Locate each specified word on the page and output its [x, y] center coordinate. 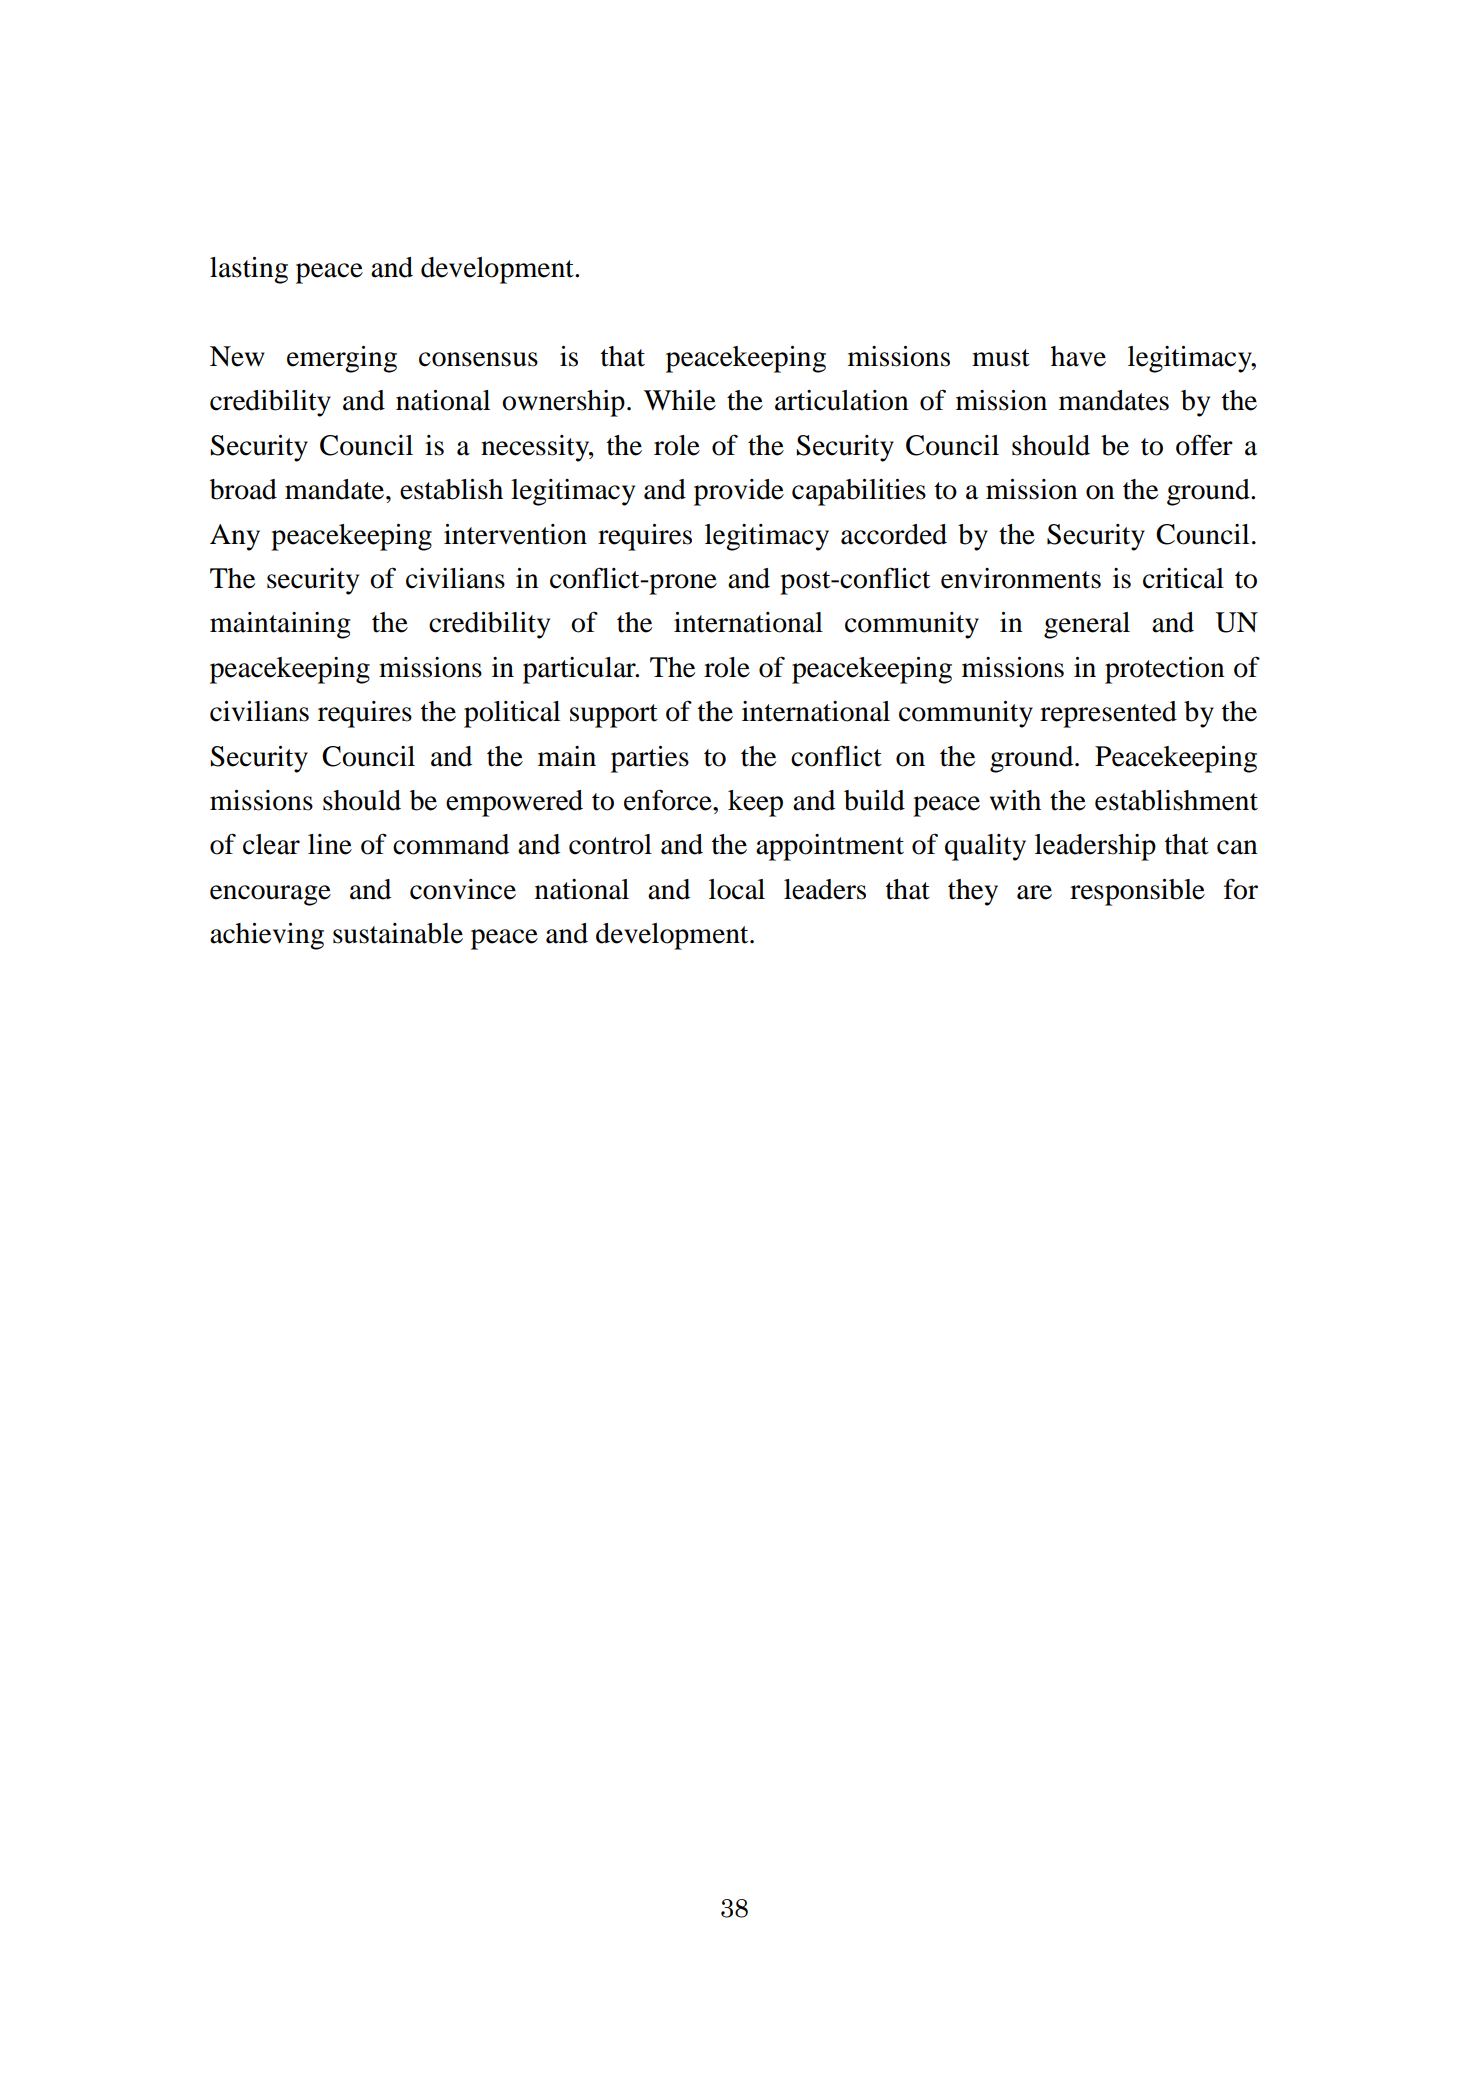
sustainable [398, 933]
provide [739, 492]
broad [243, 489]
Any [235, 537]
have [1078, 356]
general [1087, 625]
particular [580, 670]
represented [1108, 714]
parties [650, 759]
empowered [514, 803]
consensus [478, 359]
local [737, 889]
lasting [249, 270]
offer [1204, 445]
